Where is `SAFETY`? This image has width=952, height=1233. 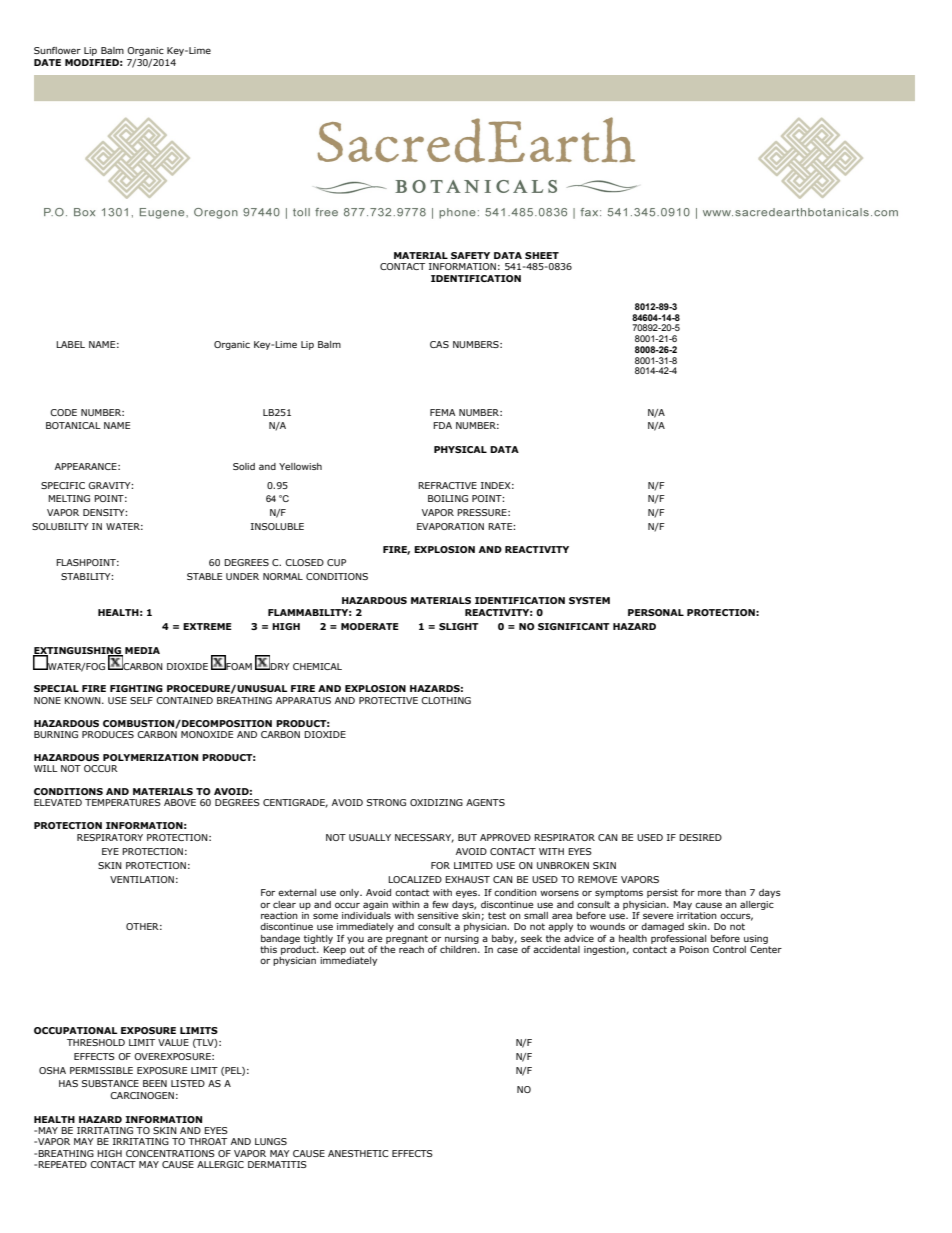
SAFETY is located at coordinates (470, 255).
